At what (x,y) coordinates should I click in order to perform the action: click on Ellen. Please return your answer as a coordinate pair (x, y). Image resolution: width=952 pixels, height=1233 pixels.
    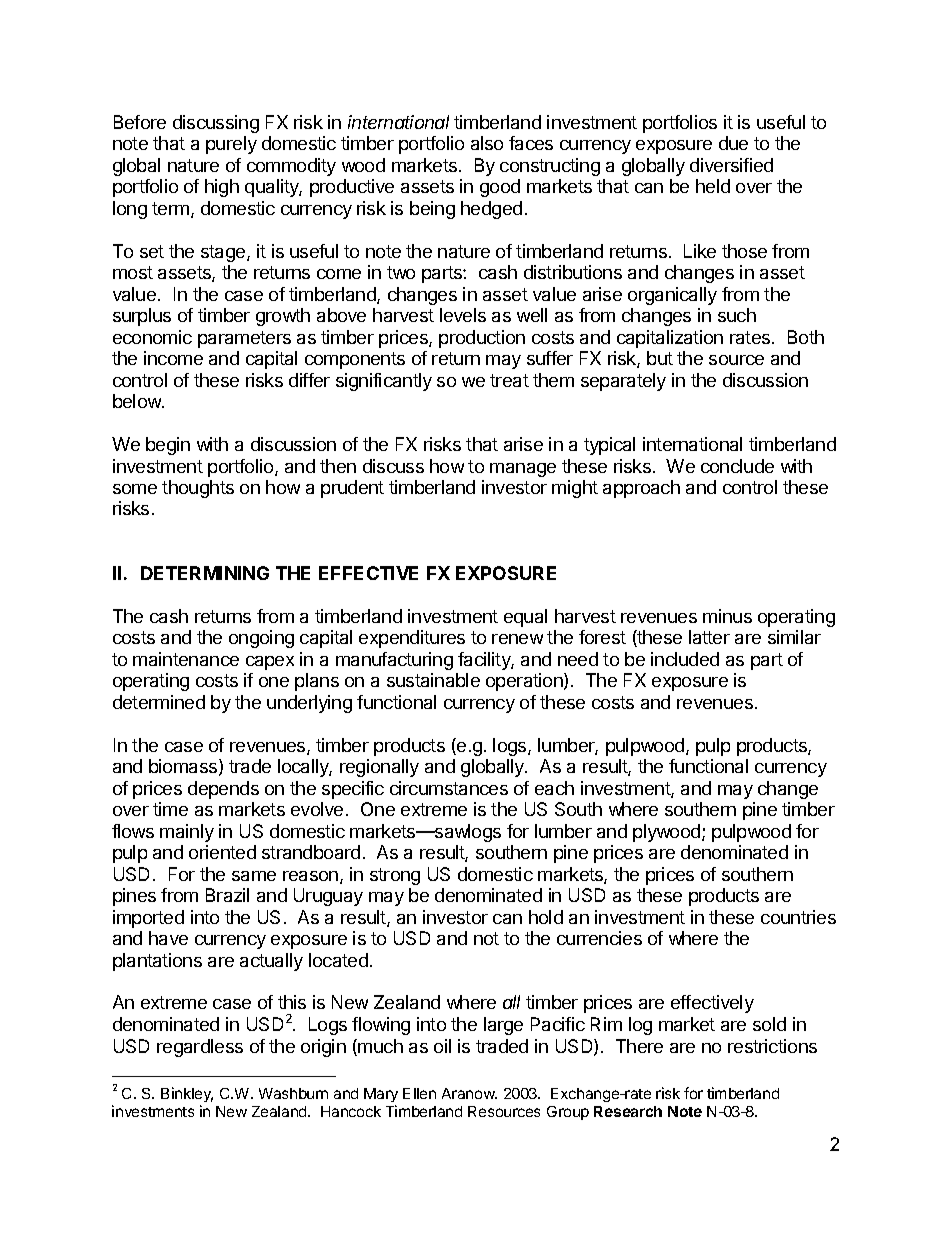
    Looking at the image, I should click on (419, 1093).
